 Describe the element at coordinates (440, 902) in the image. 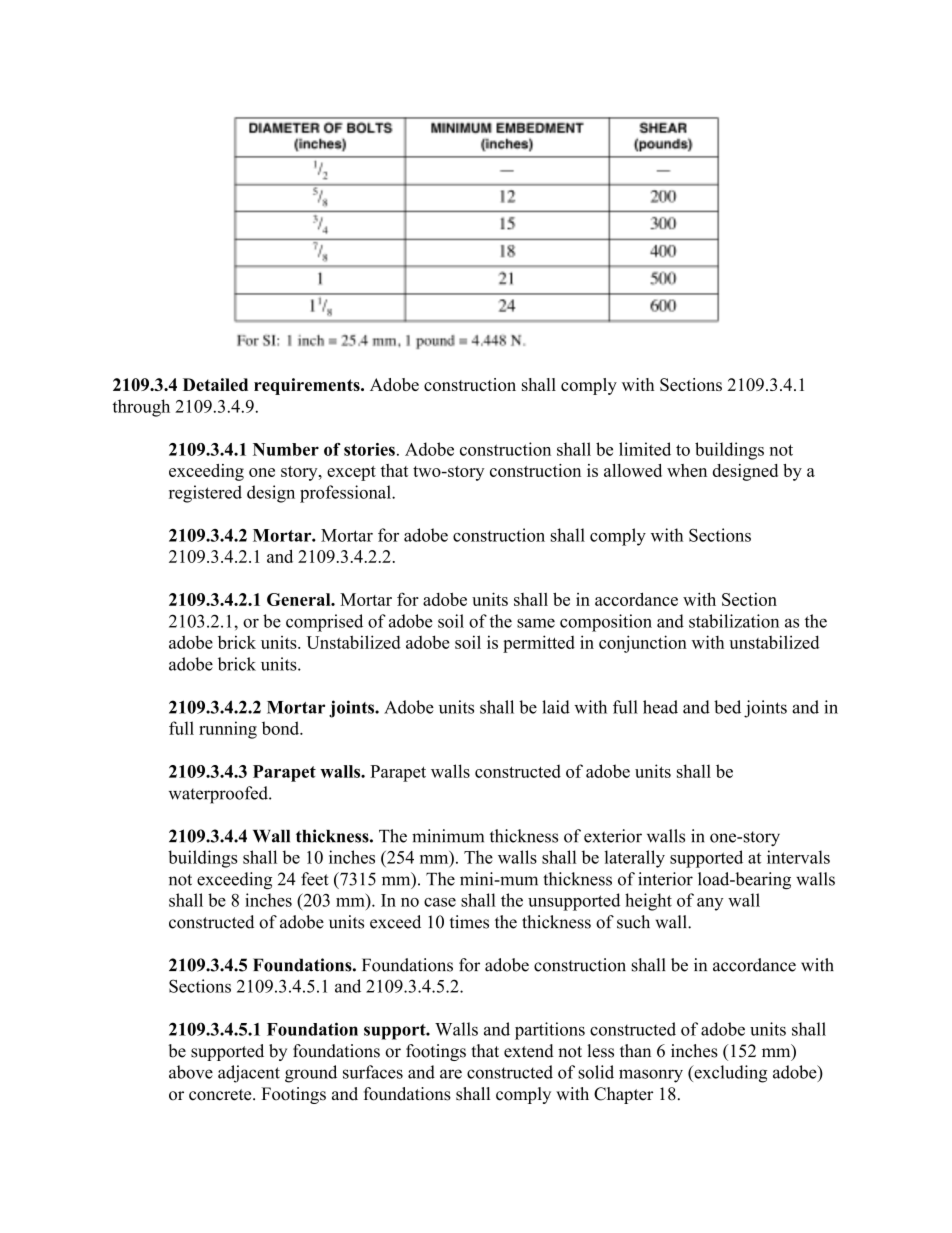

I see `case` at that location.
